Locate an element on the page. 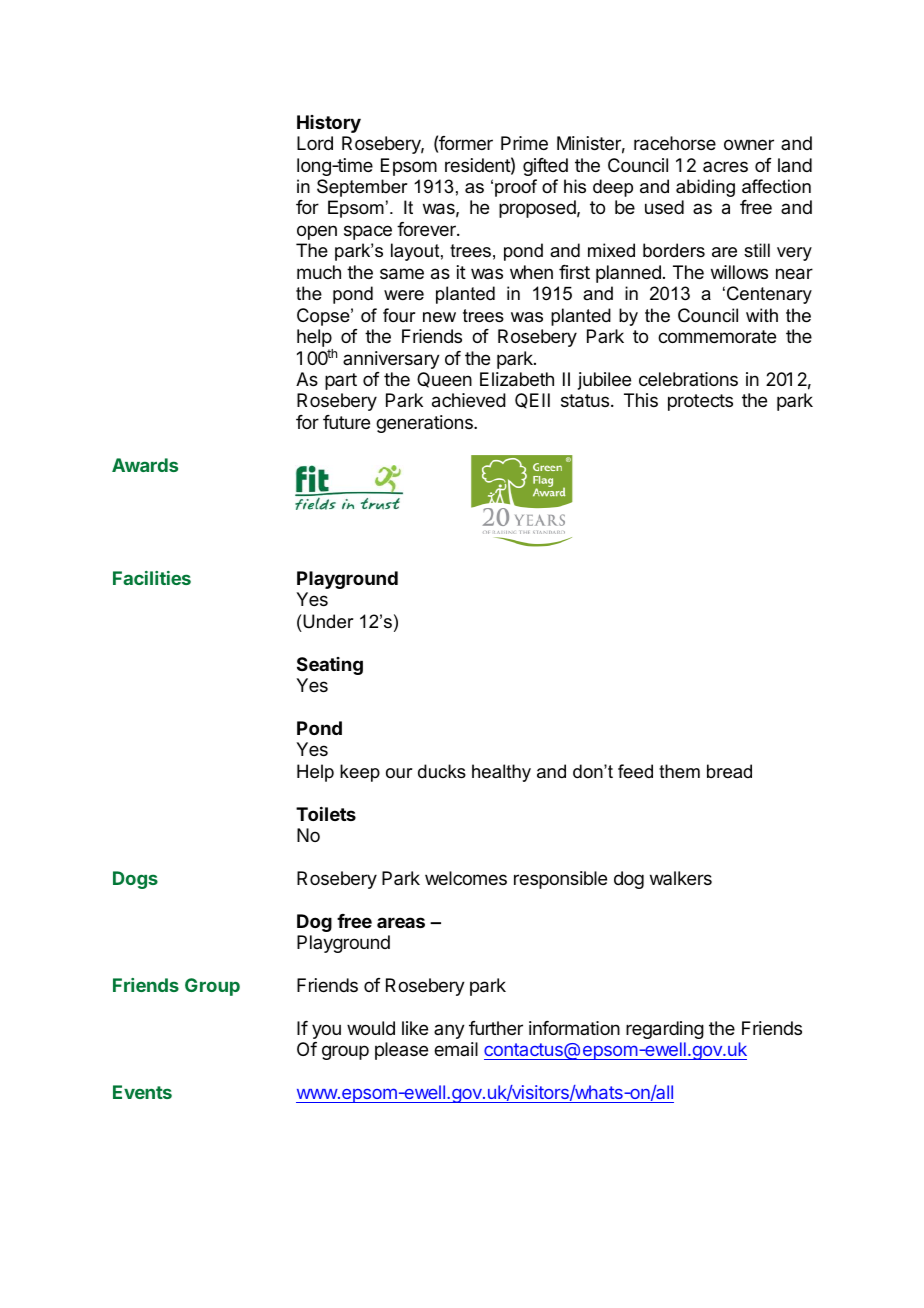 The width and height of the image is (924, 1308). part is located at coordinates (341, 381).
